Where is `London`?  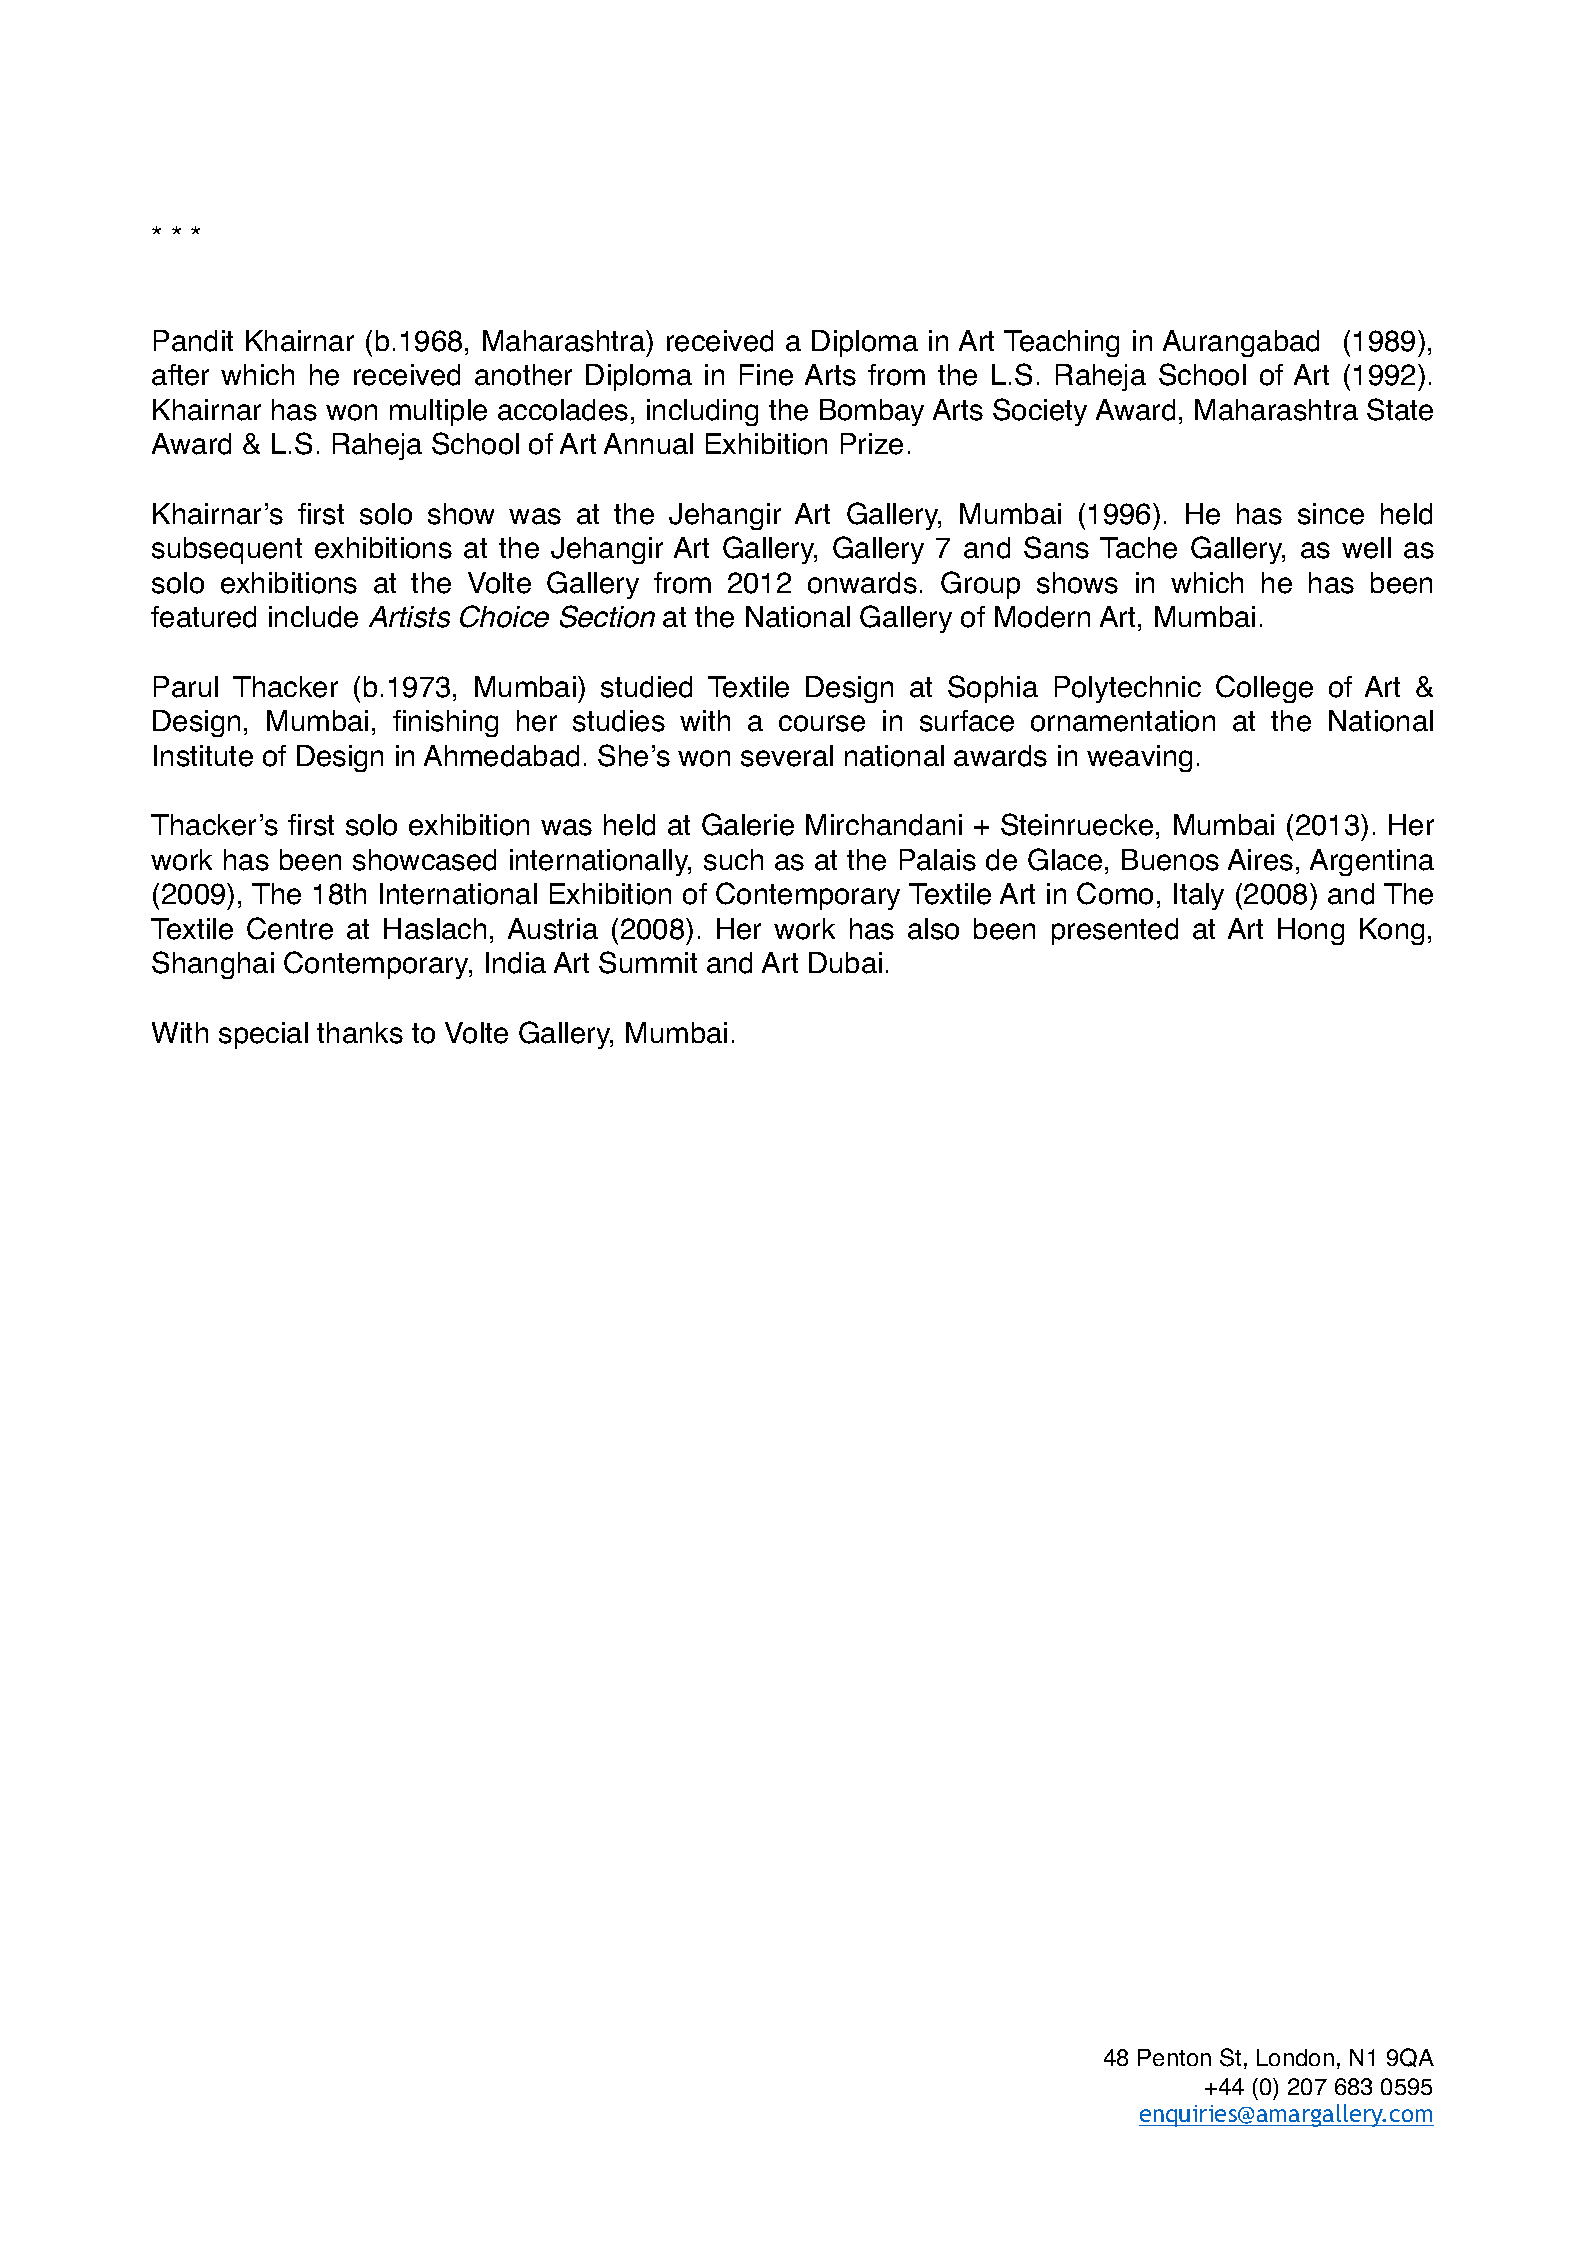 London is located at coordinates (1295, 2057).
